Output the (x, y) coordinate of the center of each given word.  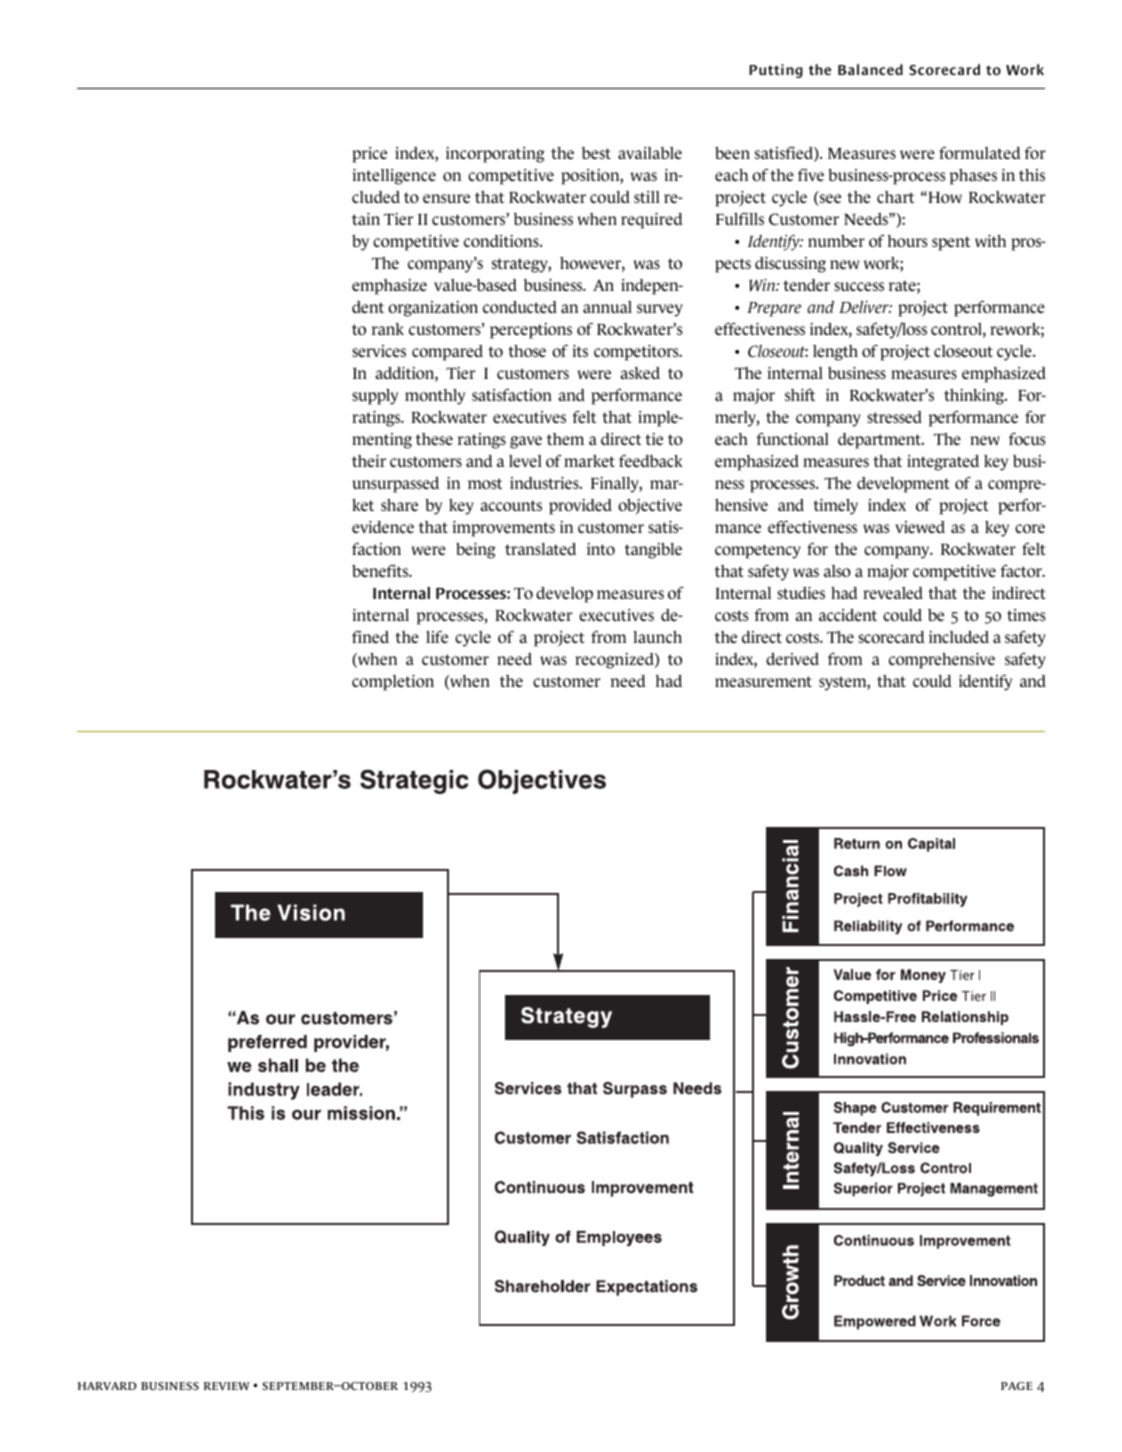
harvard (107, 1386)
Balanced (870, 69)
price (369, 155)
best (596, 153)
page (1016, 1386)
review (226, 1386)
